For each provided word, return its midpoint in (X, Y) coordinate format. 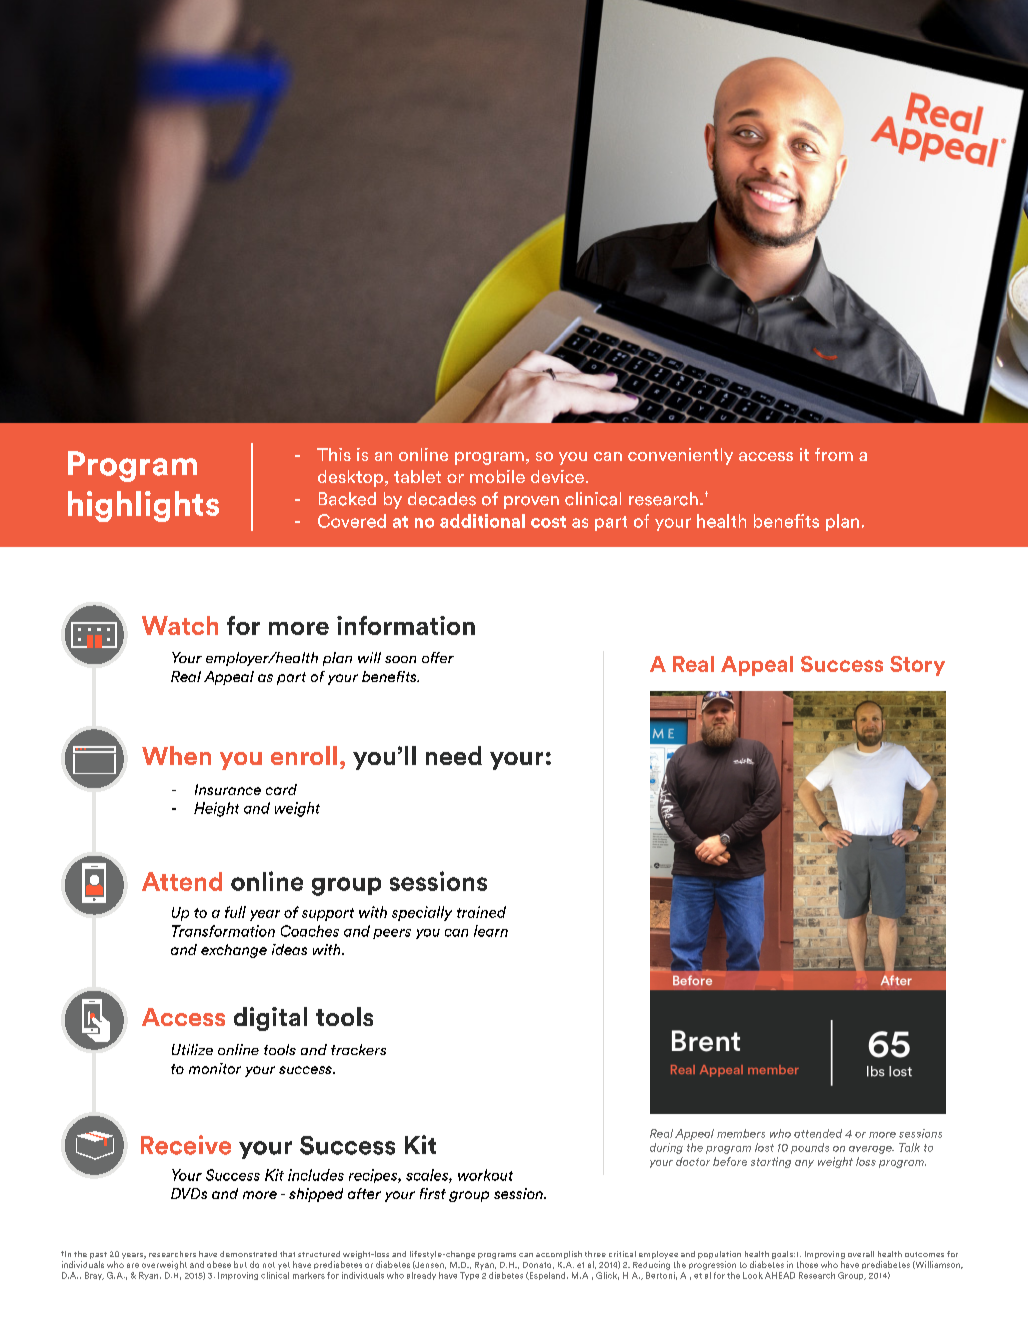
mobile (497, 476)
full (235, 912)
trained (481, 912)
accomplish (559, 1255)
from (834, 454)
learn (491, 931)
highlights (143, 506)
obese (219, 1264)
